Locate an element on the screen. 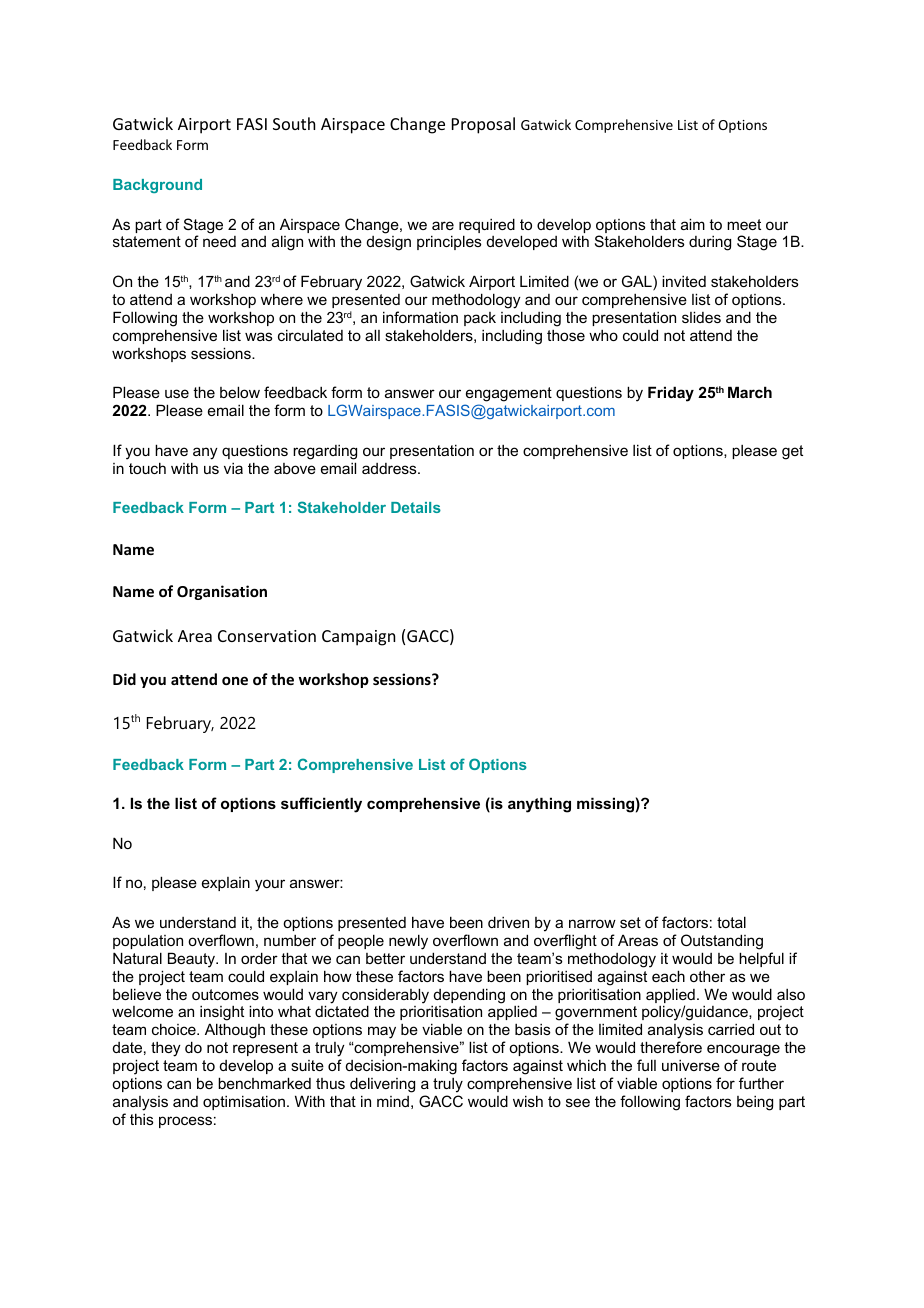  optimisation is located at coordinates (244, 1102).
